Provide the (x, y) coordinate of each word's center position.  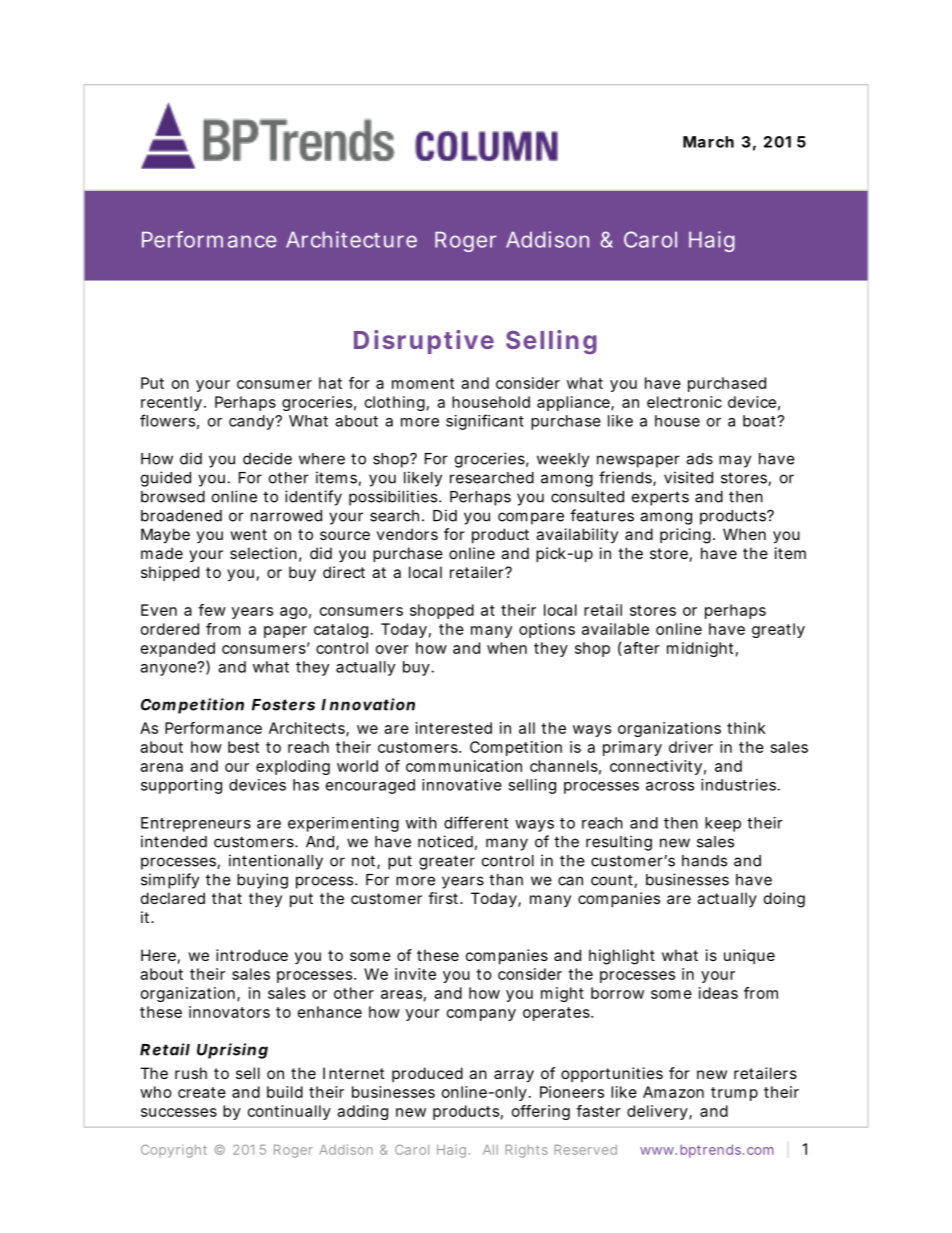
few (212, 610)
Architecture (351, 239)
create (202, 1092)
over (392, 649)
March (708, 142)
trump (734, 1094)
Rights (526, 1151)
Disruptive (424, 342)
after (642, 648)
